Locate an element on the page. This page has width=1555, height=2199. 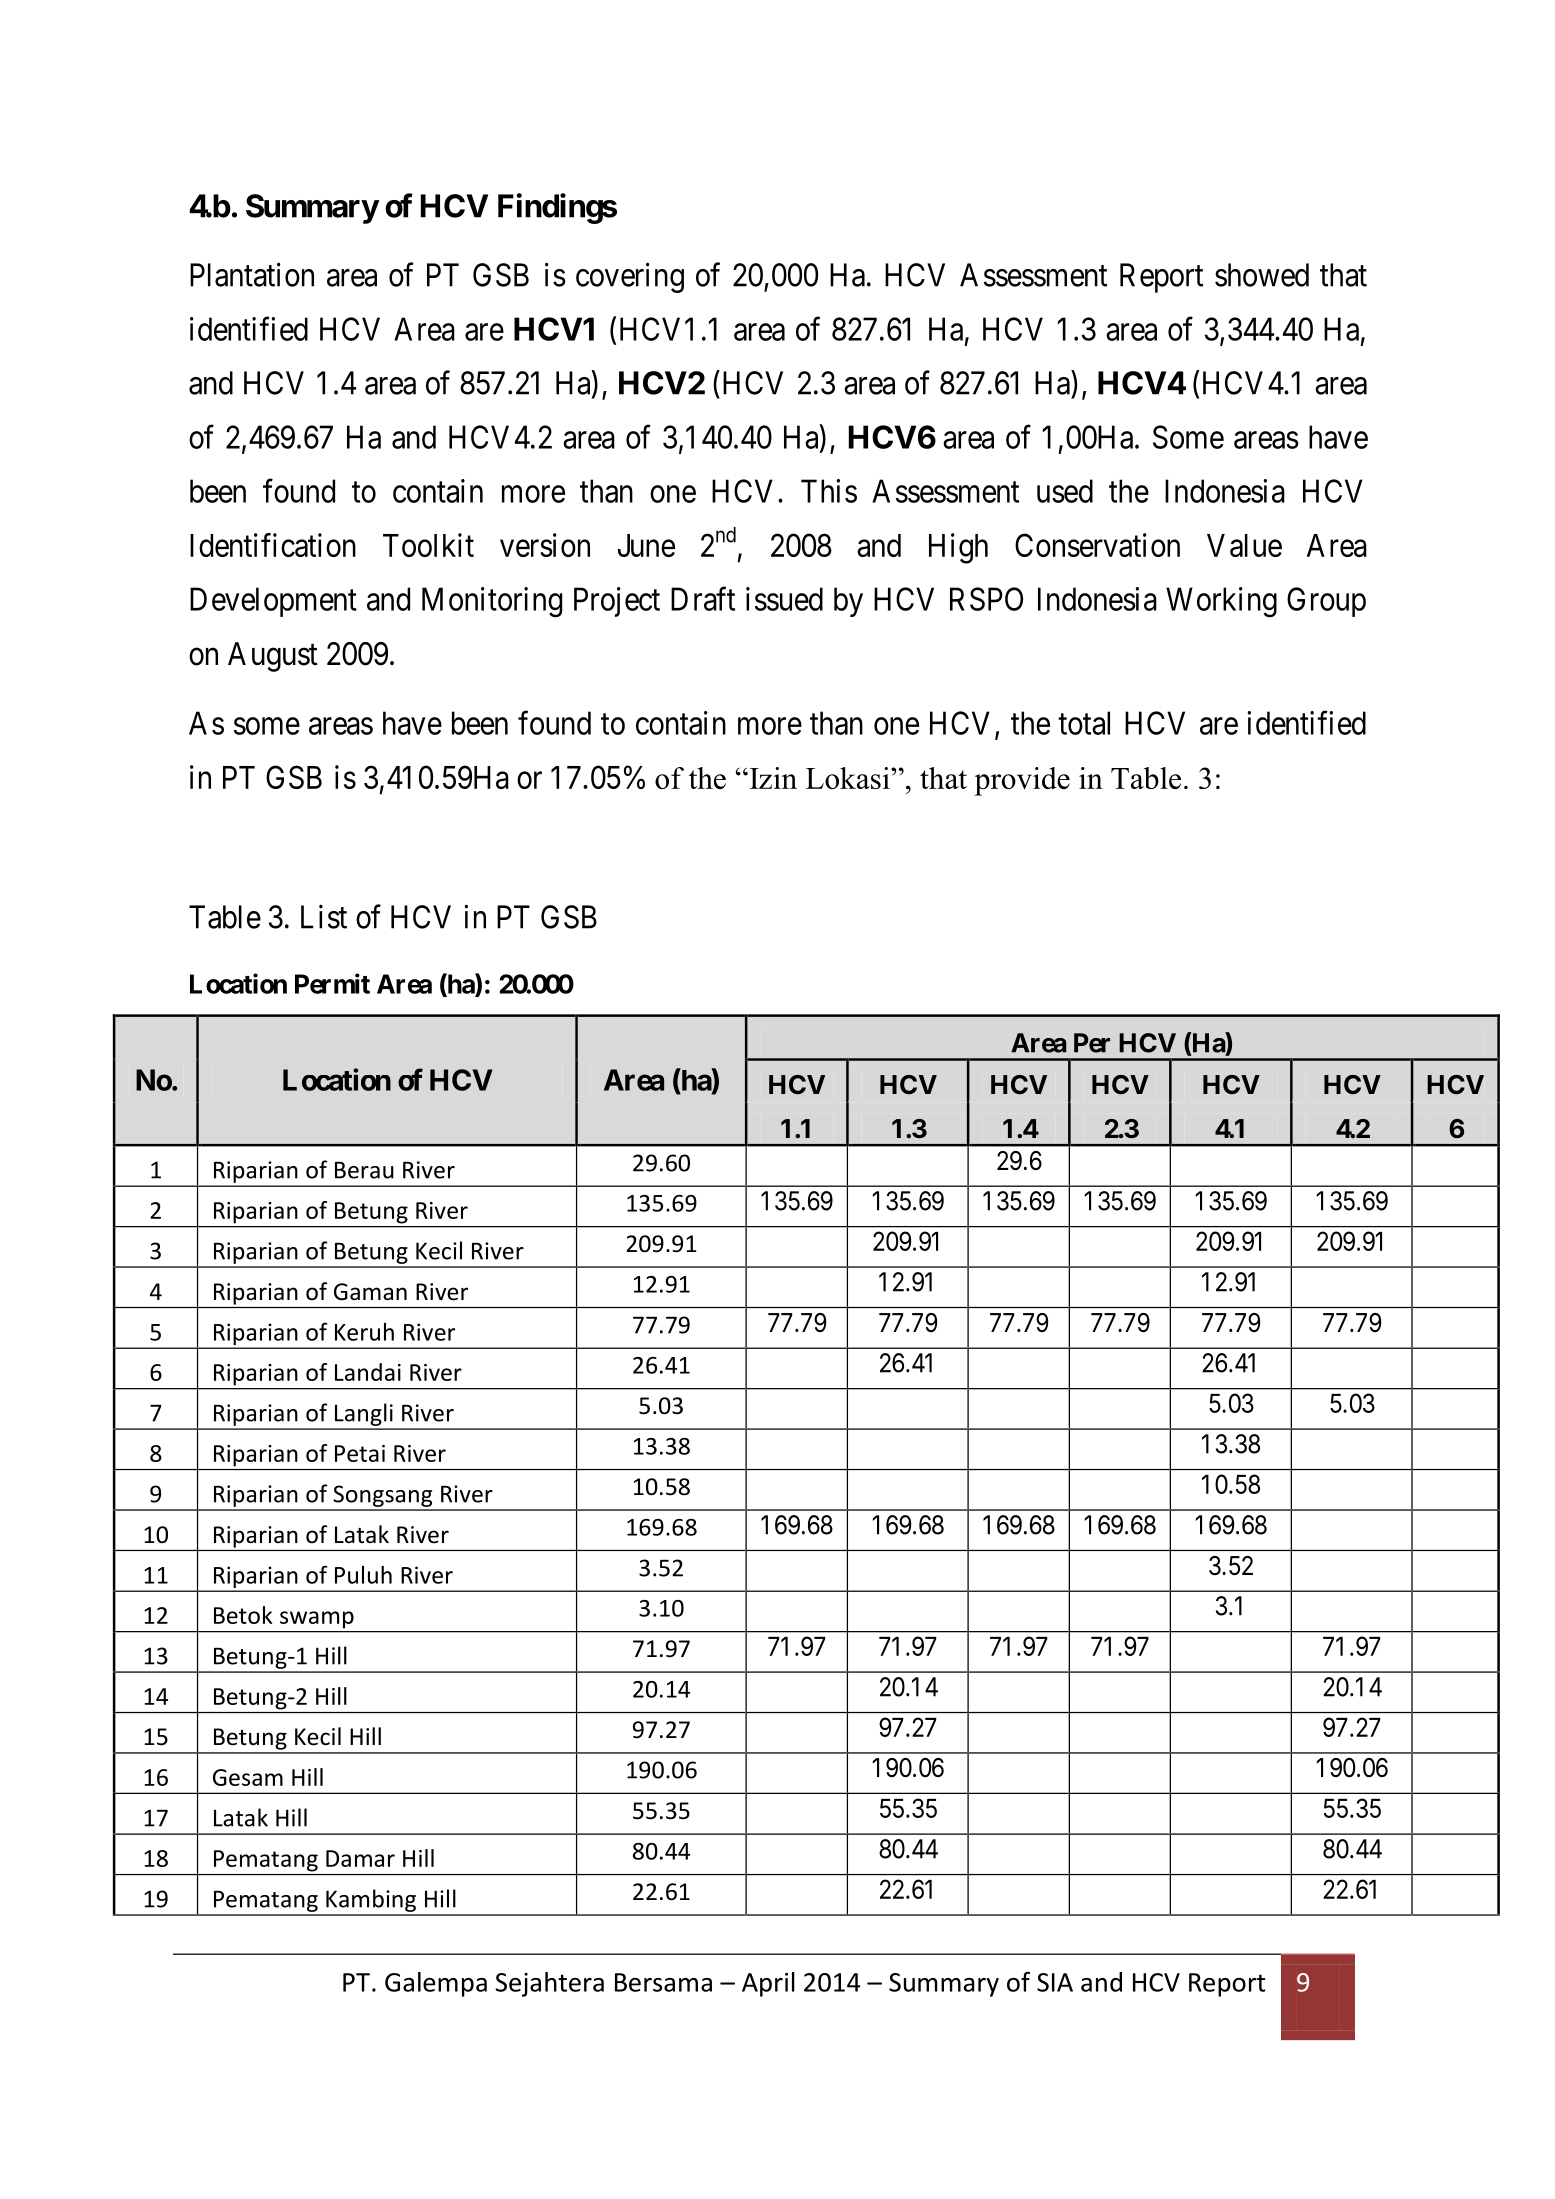
List is located at coordinates (324, 916).
